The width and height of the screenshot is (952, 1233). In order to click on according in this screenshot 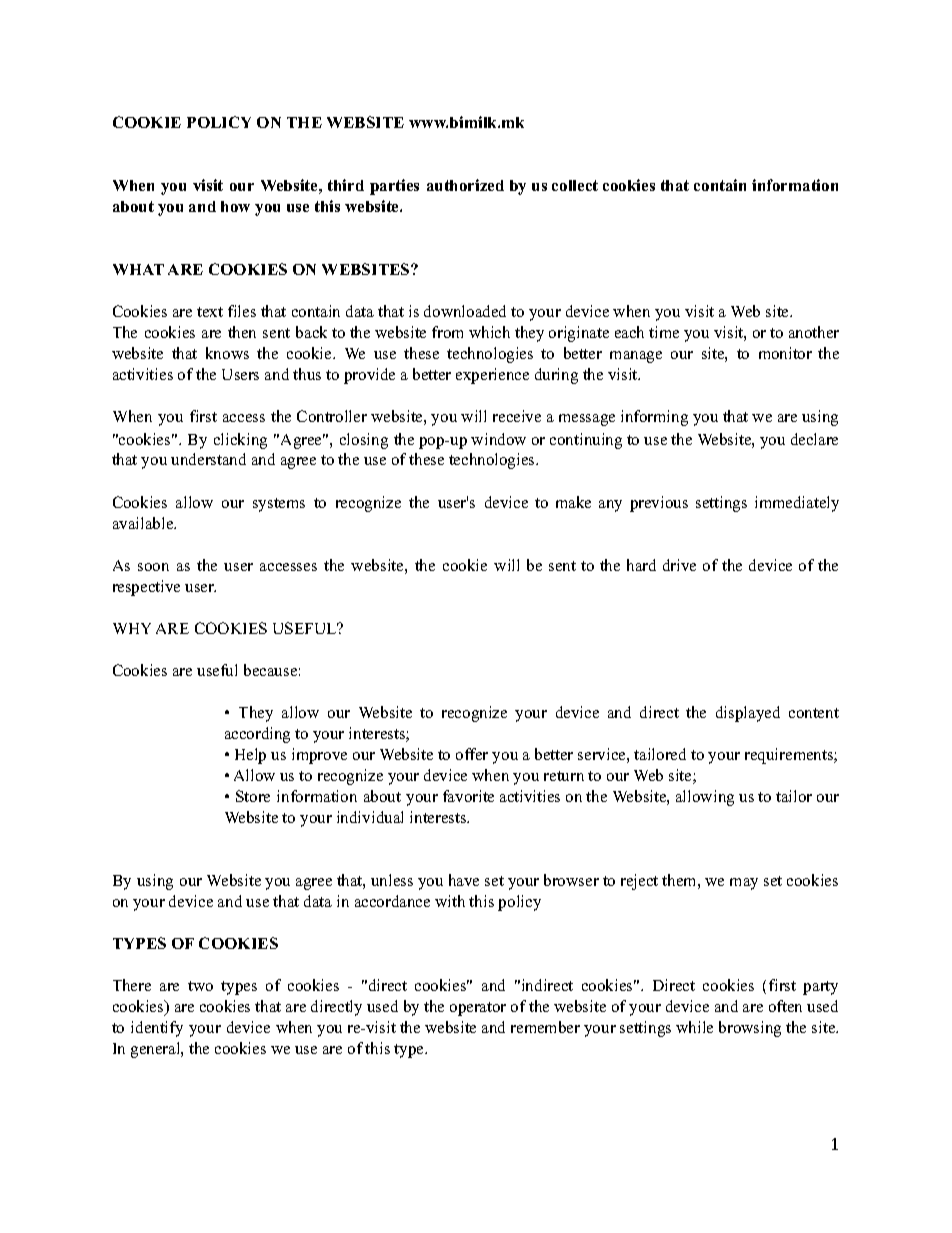, I will do `click(257, 735)`.
